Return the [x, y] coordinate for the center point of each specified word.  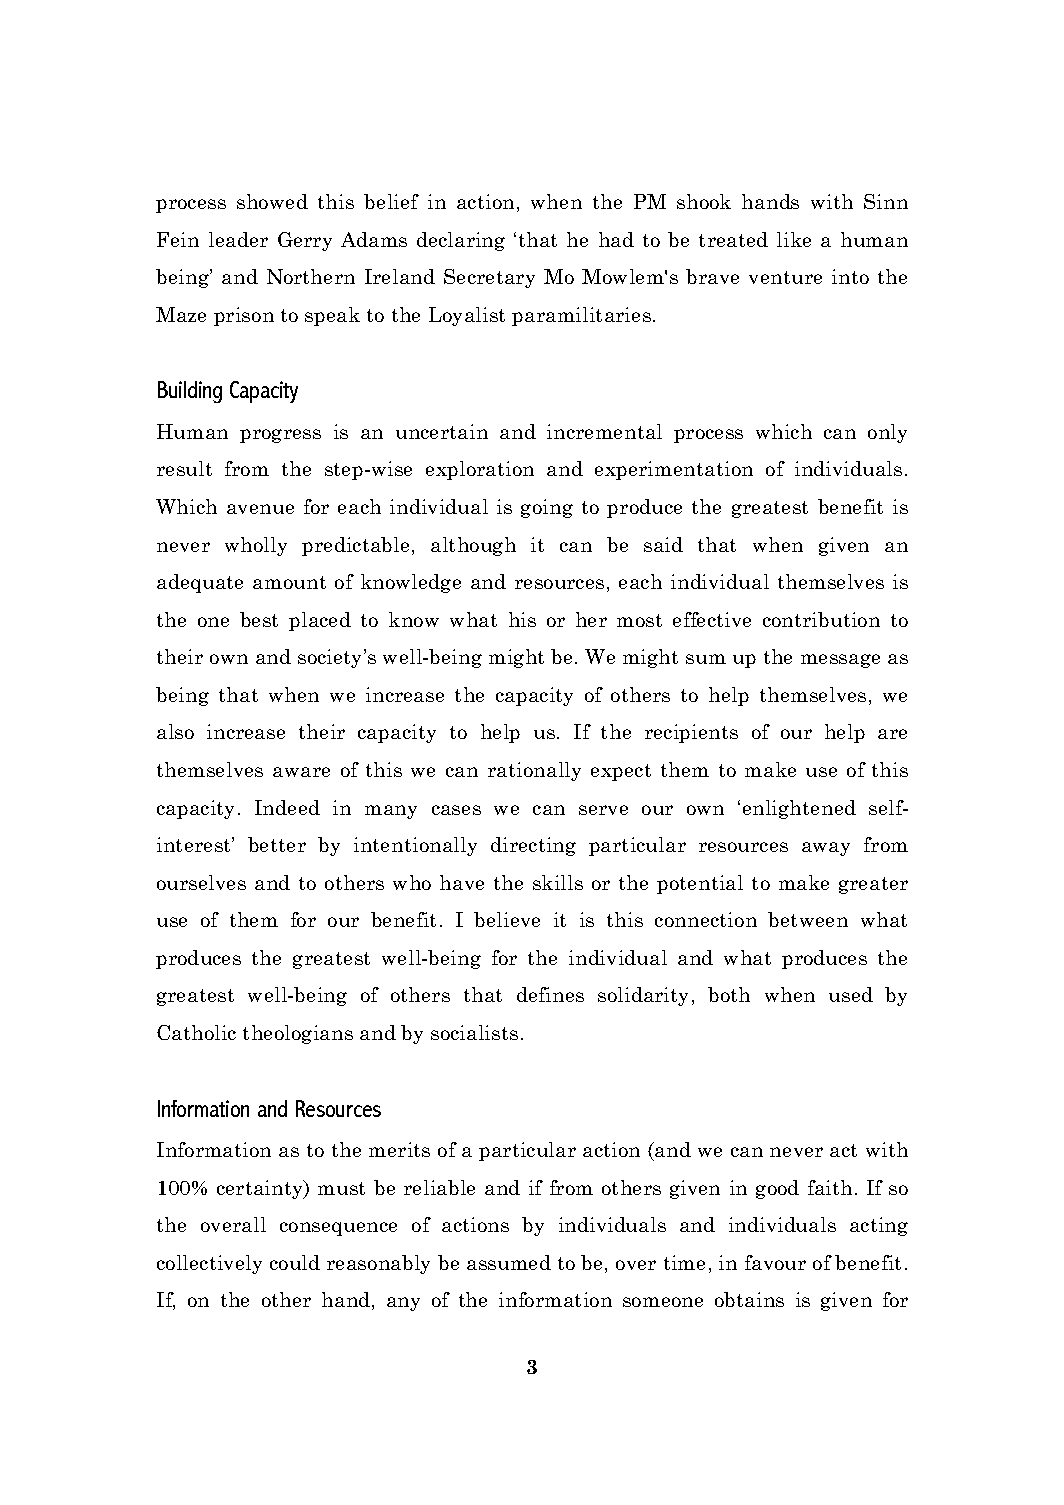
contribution [821, 619]
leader [238, 239]
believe [507, 919]
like [794, 239]
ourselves [201, 882]
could [295, 1262]
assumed [509, 1262]
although [473, 546]
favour [775, 1262]
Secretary [489, 278]
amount [289, 582]
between [808, 919]
